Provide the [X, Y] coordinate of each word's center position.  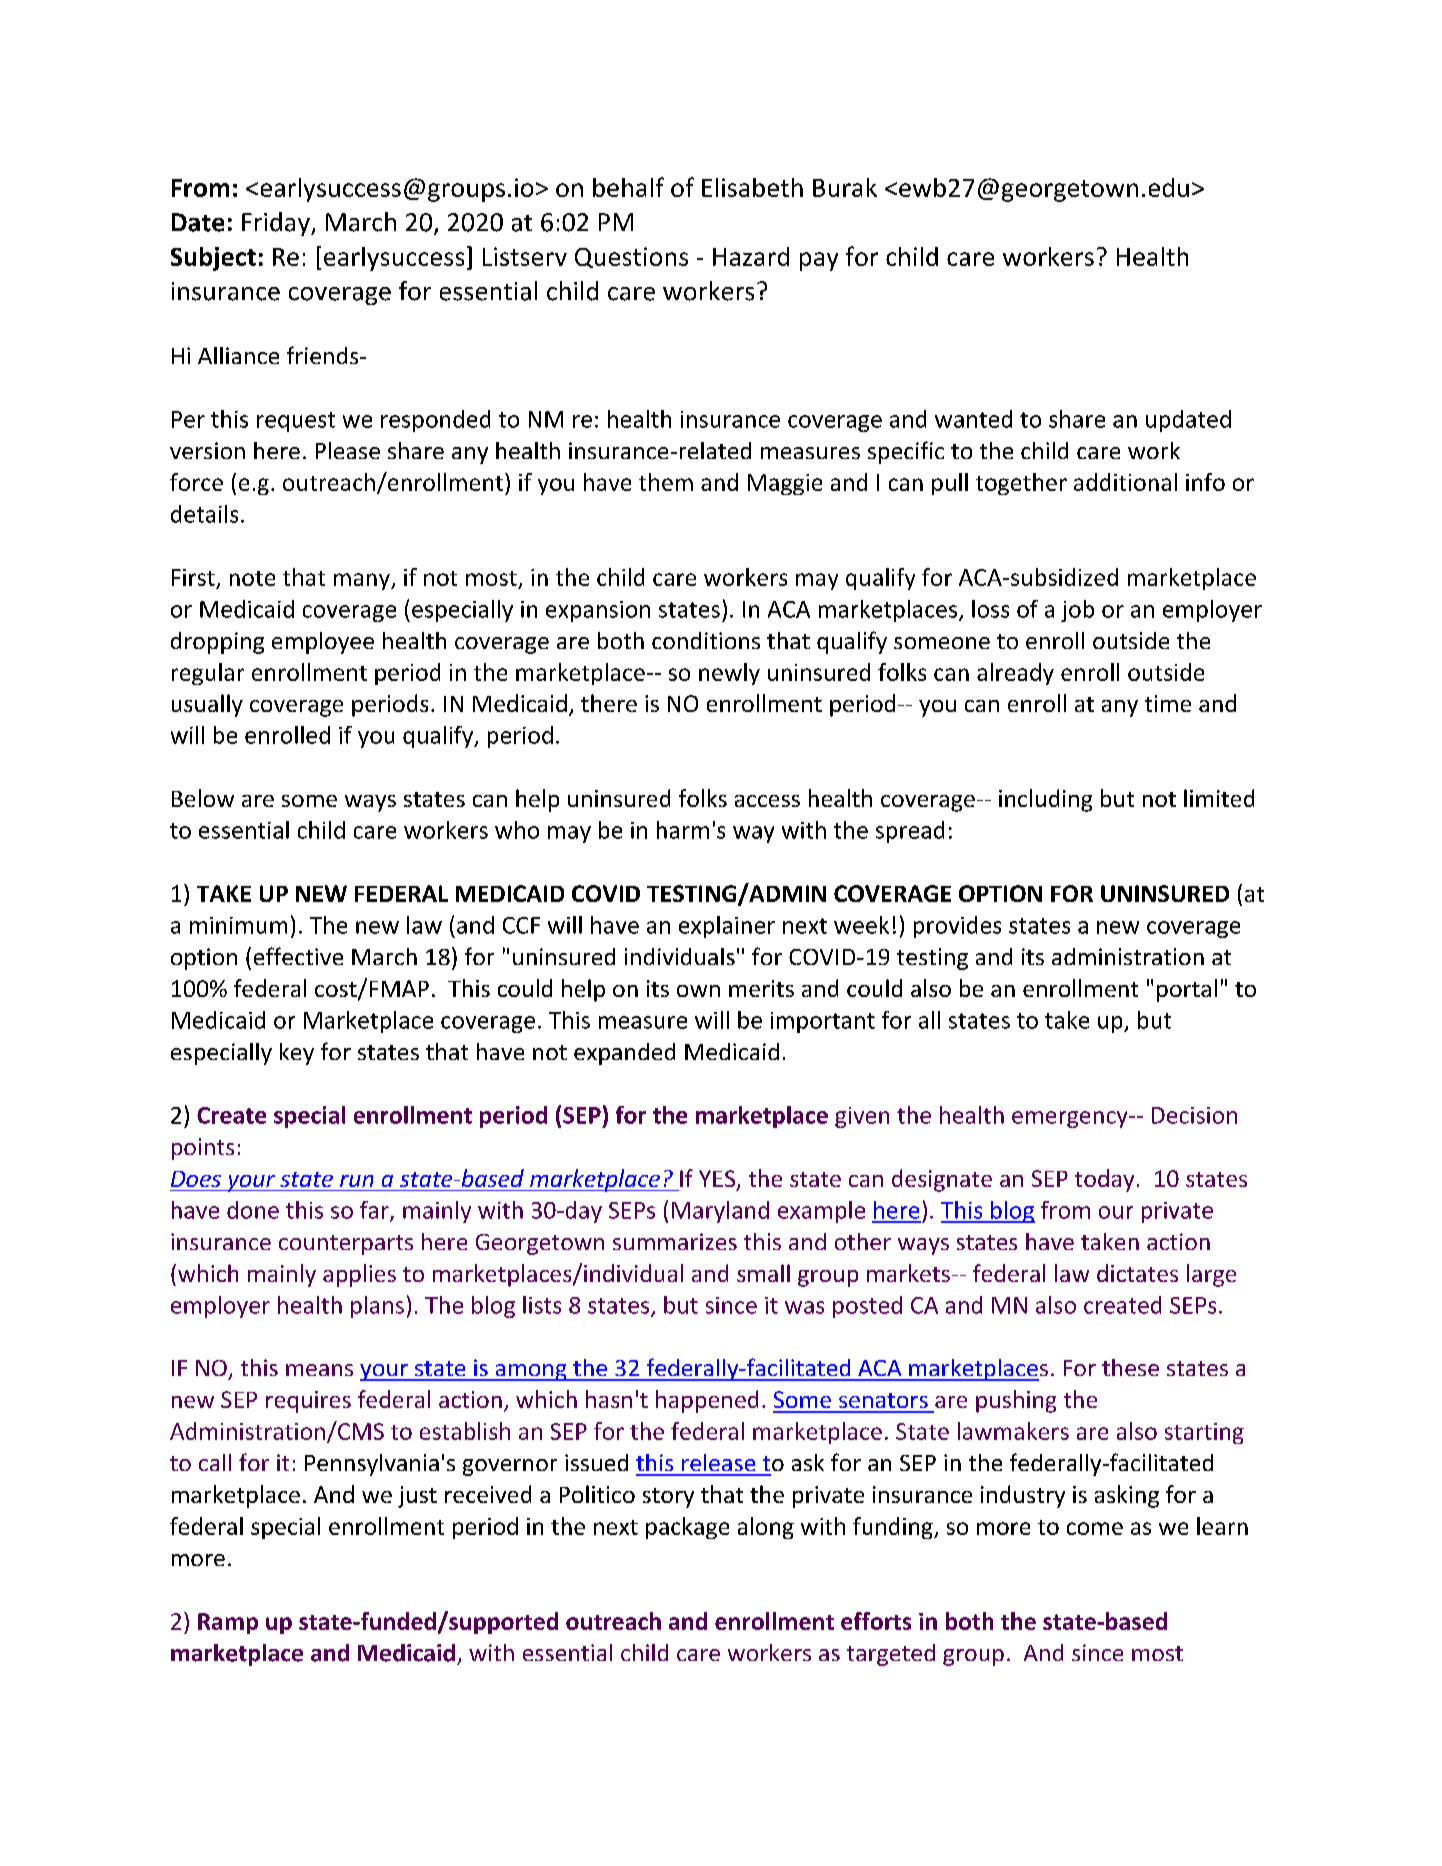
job [1077, 611]
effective [298, 956]
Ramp [228, 1623]
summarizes [675, 1241]
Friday [277, 224]
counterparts [346, 1245]
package [687, 1528]
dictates [1137, 1273]
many [363, 581]
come [1095, 1528]
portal [1187, 990]
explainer [727, 927]
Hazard [751, 256]
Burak [845, 187]
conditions [706, 640]
